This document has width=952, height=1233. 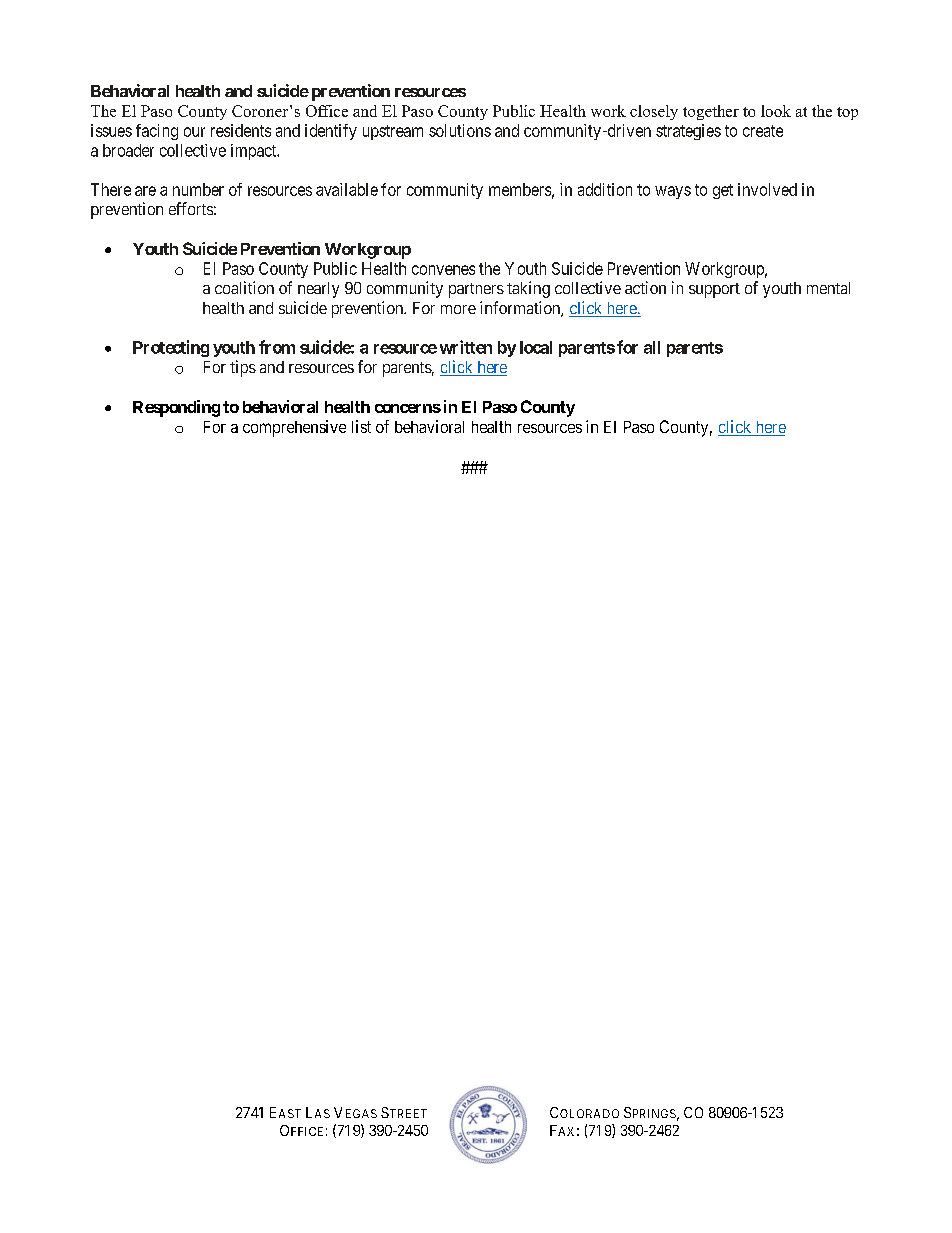 I want to click on convenes, so click(x=443, y=270).
